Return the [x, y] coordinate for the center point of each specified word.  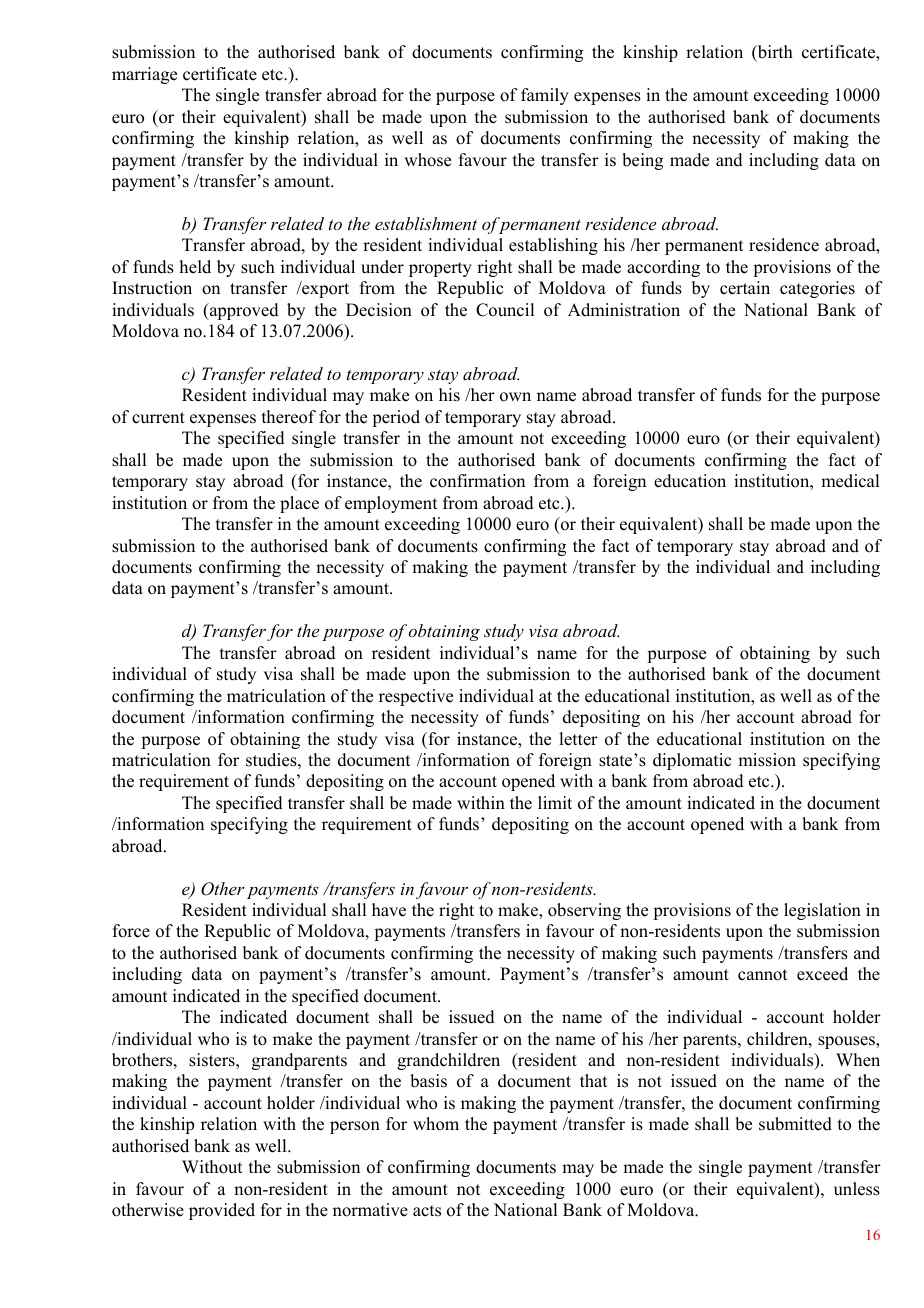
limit [555, 802]
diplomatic [692, 761]
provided [222, 1211]
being [642, 161]
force [131, 931]
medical [850, 481]
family [545, 96]
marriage [144, 75]
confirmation [477, 481]
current [158, 418]
